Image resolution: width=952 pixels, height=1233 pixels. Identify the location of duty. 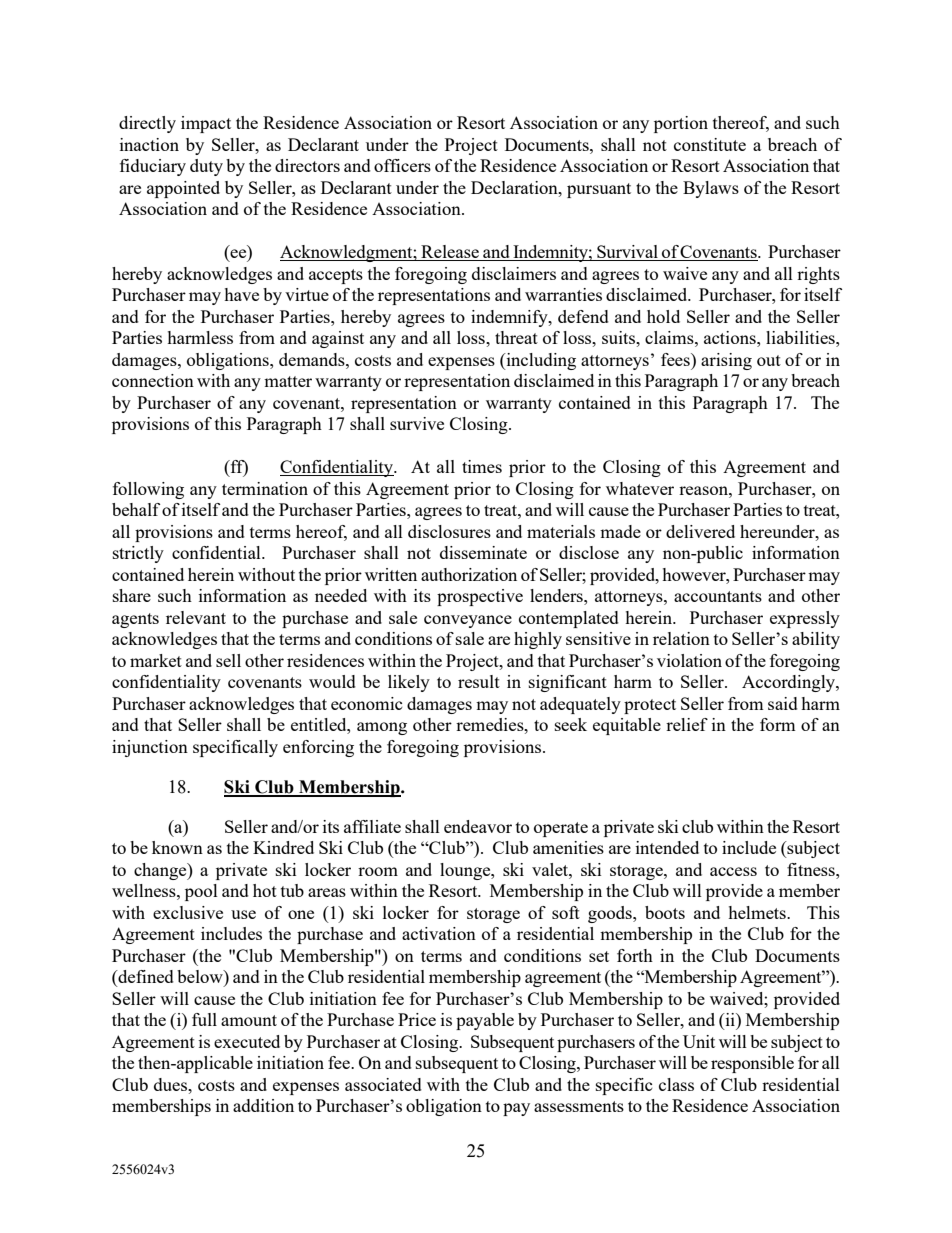
(206, 167).
